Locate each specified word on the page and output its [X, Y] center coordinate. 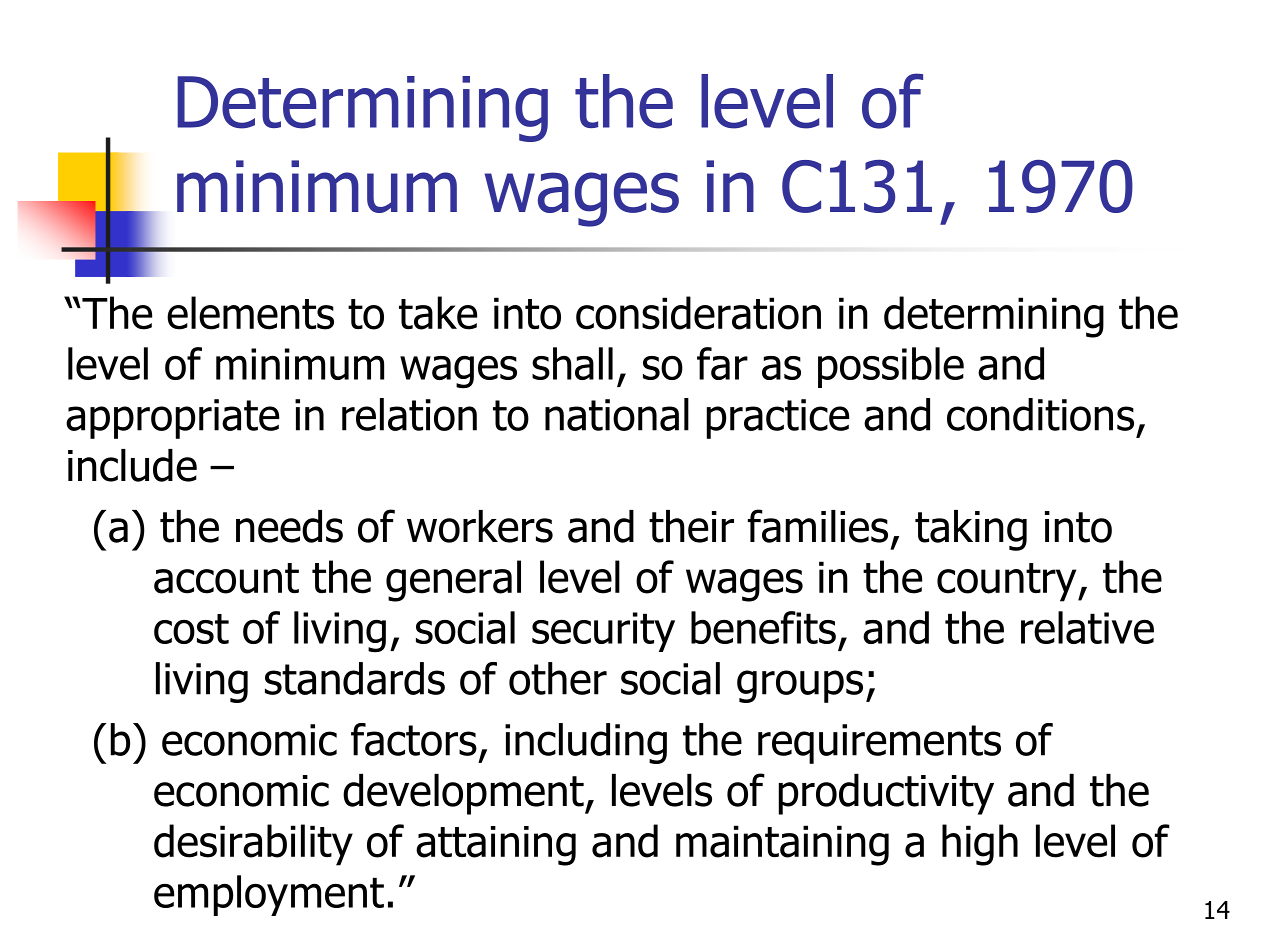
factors [414, 739]
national [617, 414]
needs [289, 526]
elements [250, 313]
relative [1087, 627]
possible [891, 367]
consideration [698, 313]
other [558, 678]
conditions [1040, 414]
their [691, 526]
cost [191, 629]
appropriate [172, 419]
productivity [886, 794]
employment [269, 895]
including [586, 743]
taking [971, 530]
